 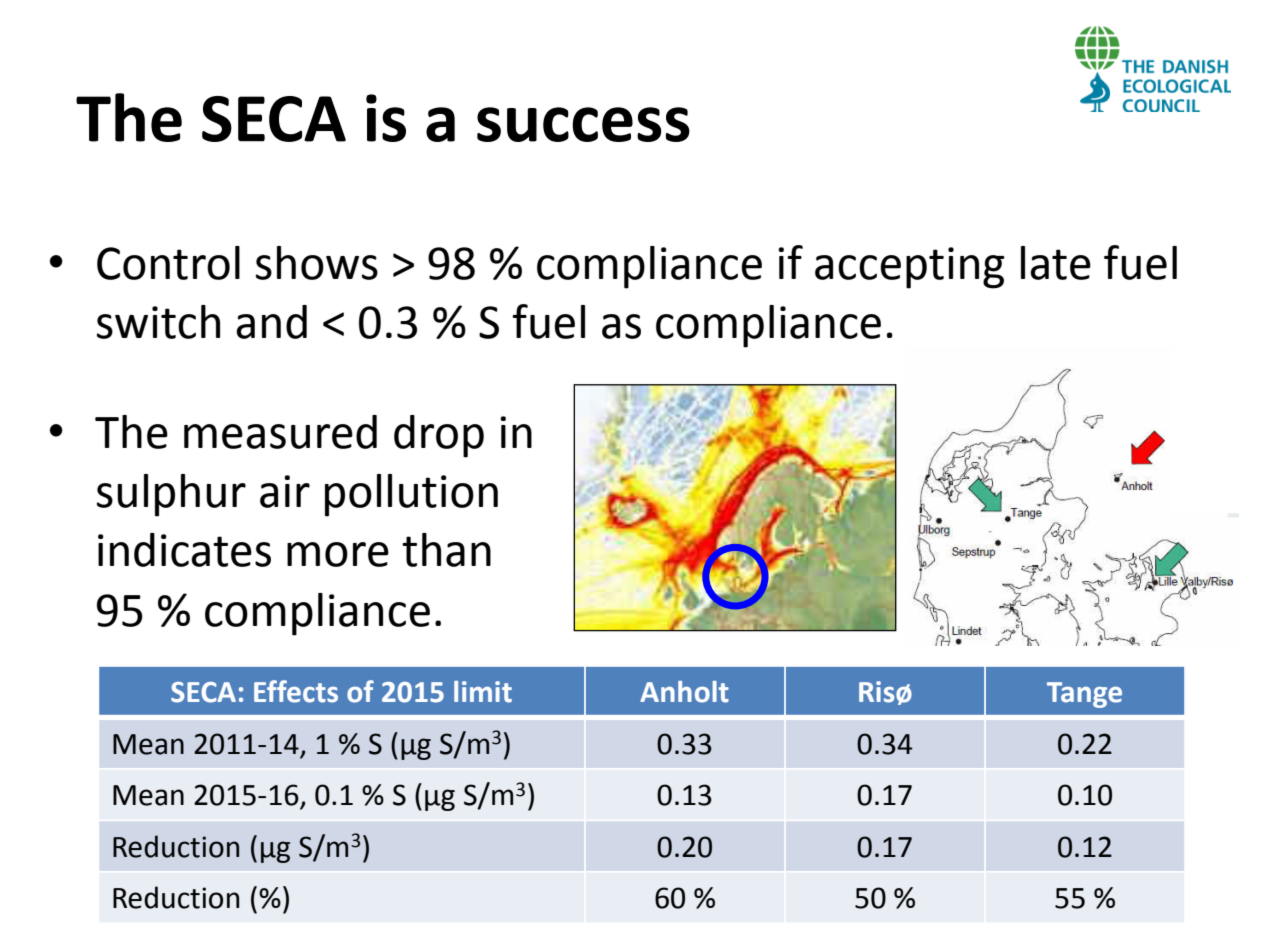 I want to click on shows, so click(x=317, y=263).
